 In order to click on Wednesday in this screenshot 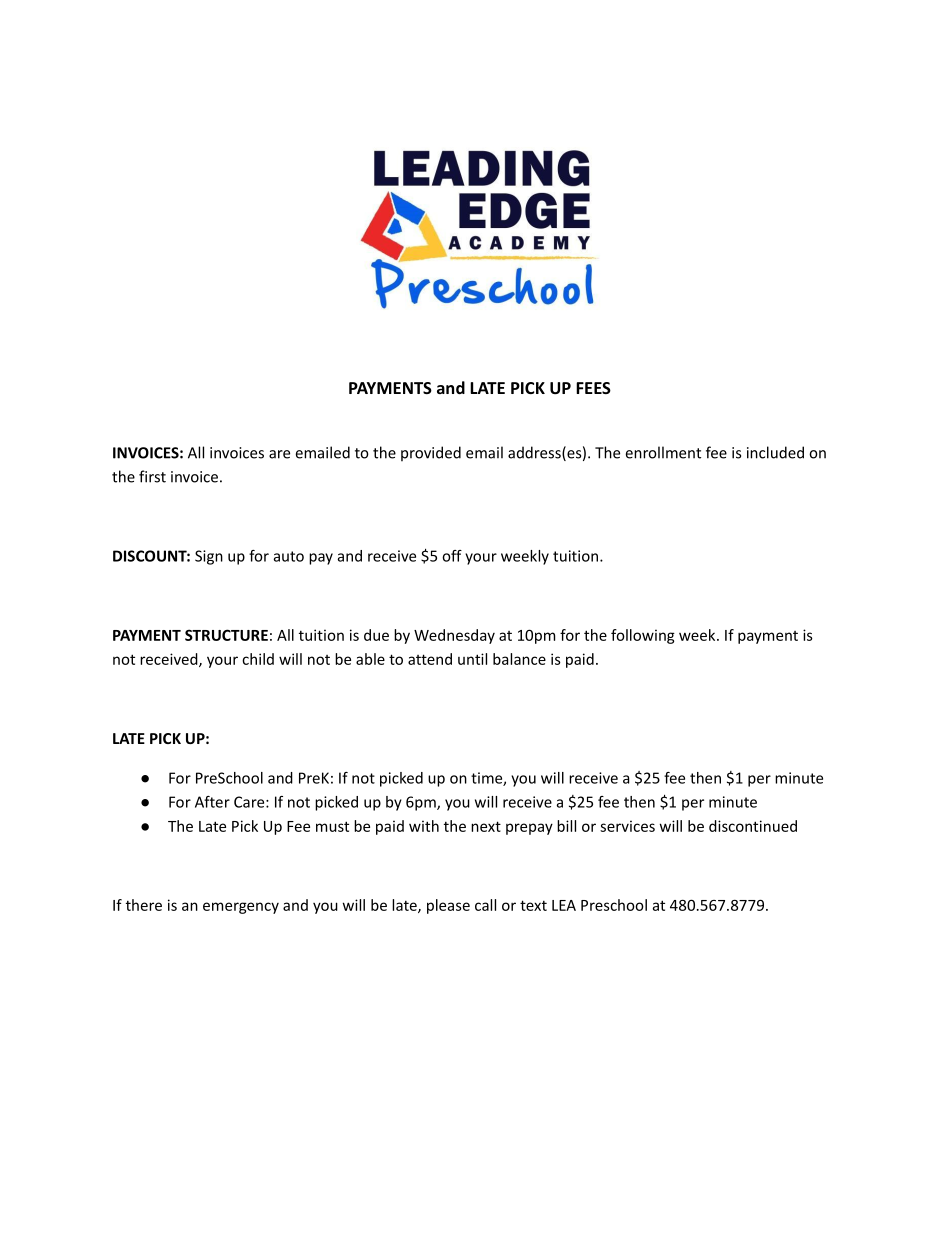, I will do `click(454, 636)`.
